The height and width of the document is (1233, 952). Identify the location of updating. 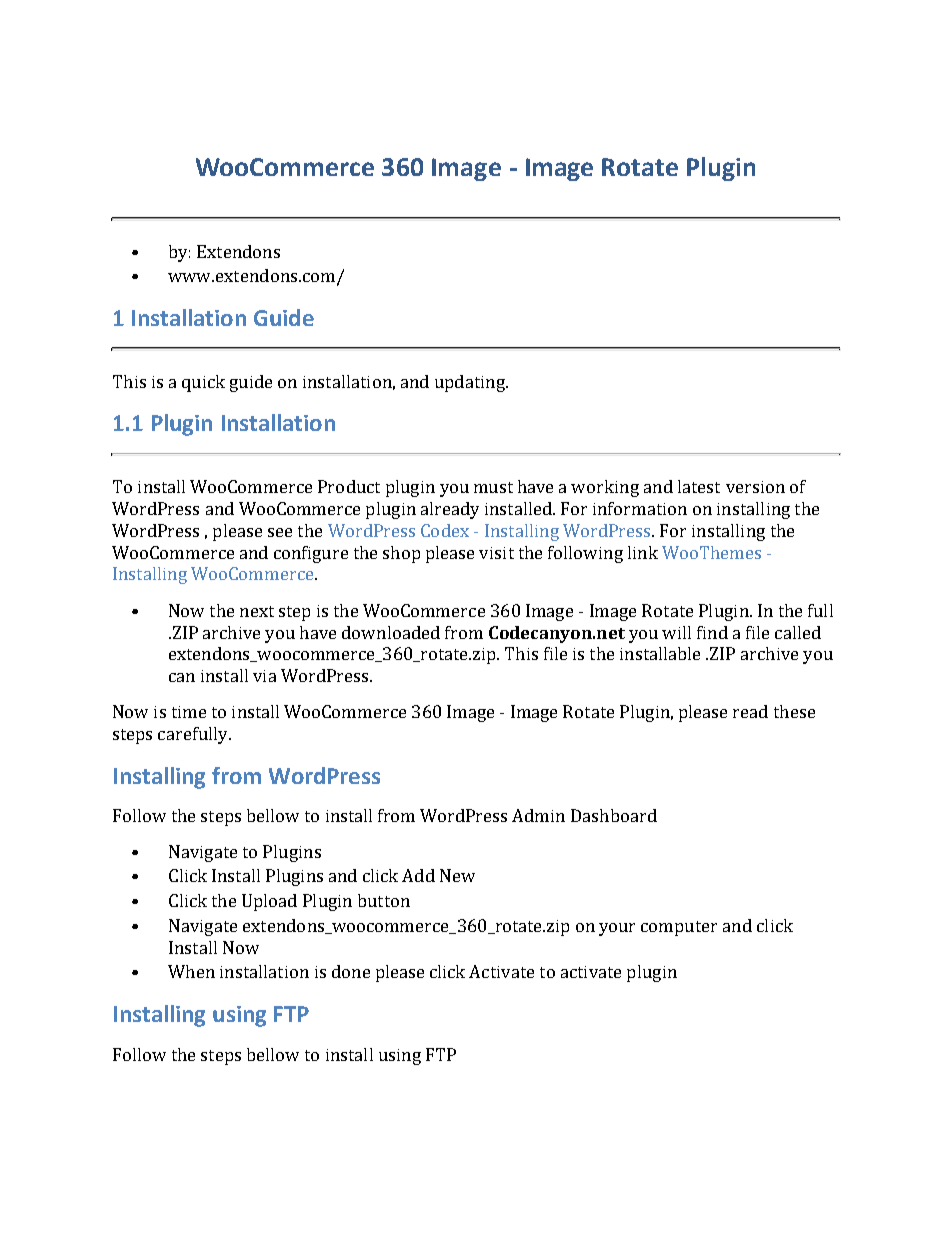
(471, 383).
